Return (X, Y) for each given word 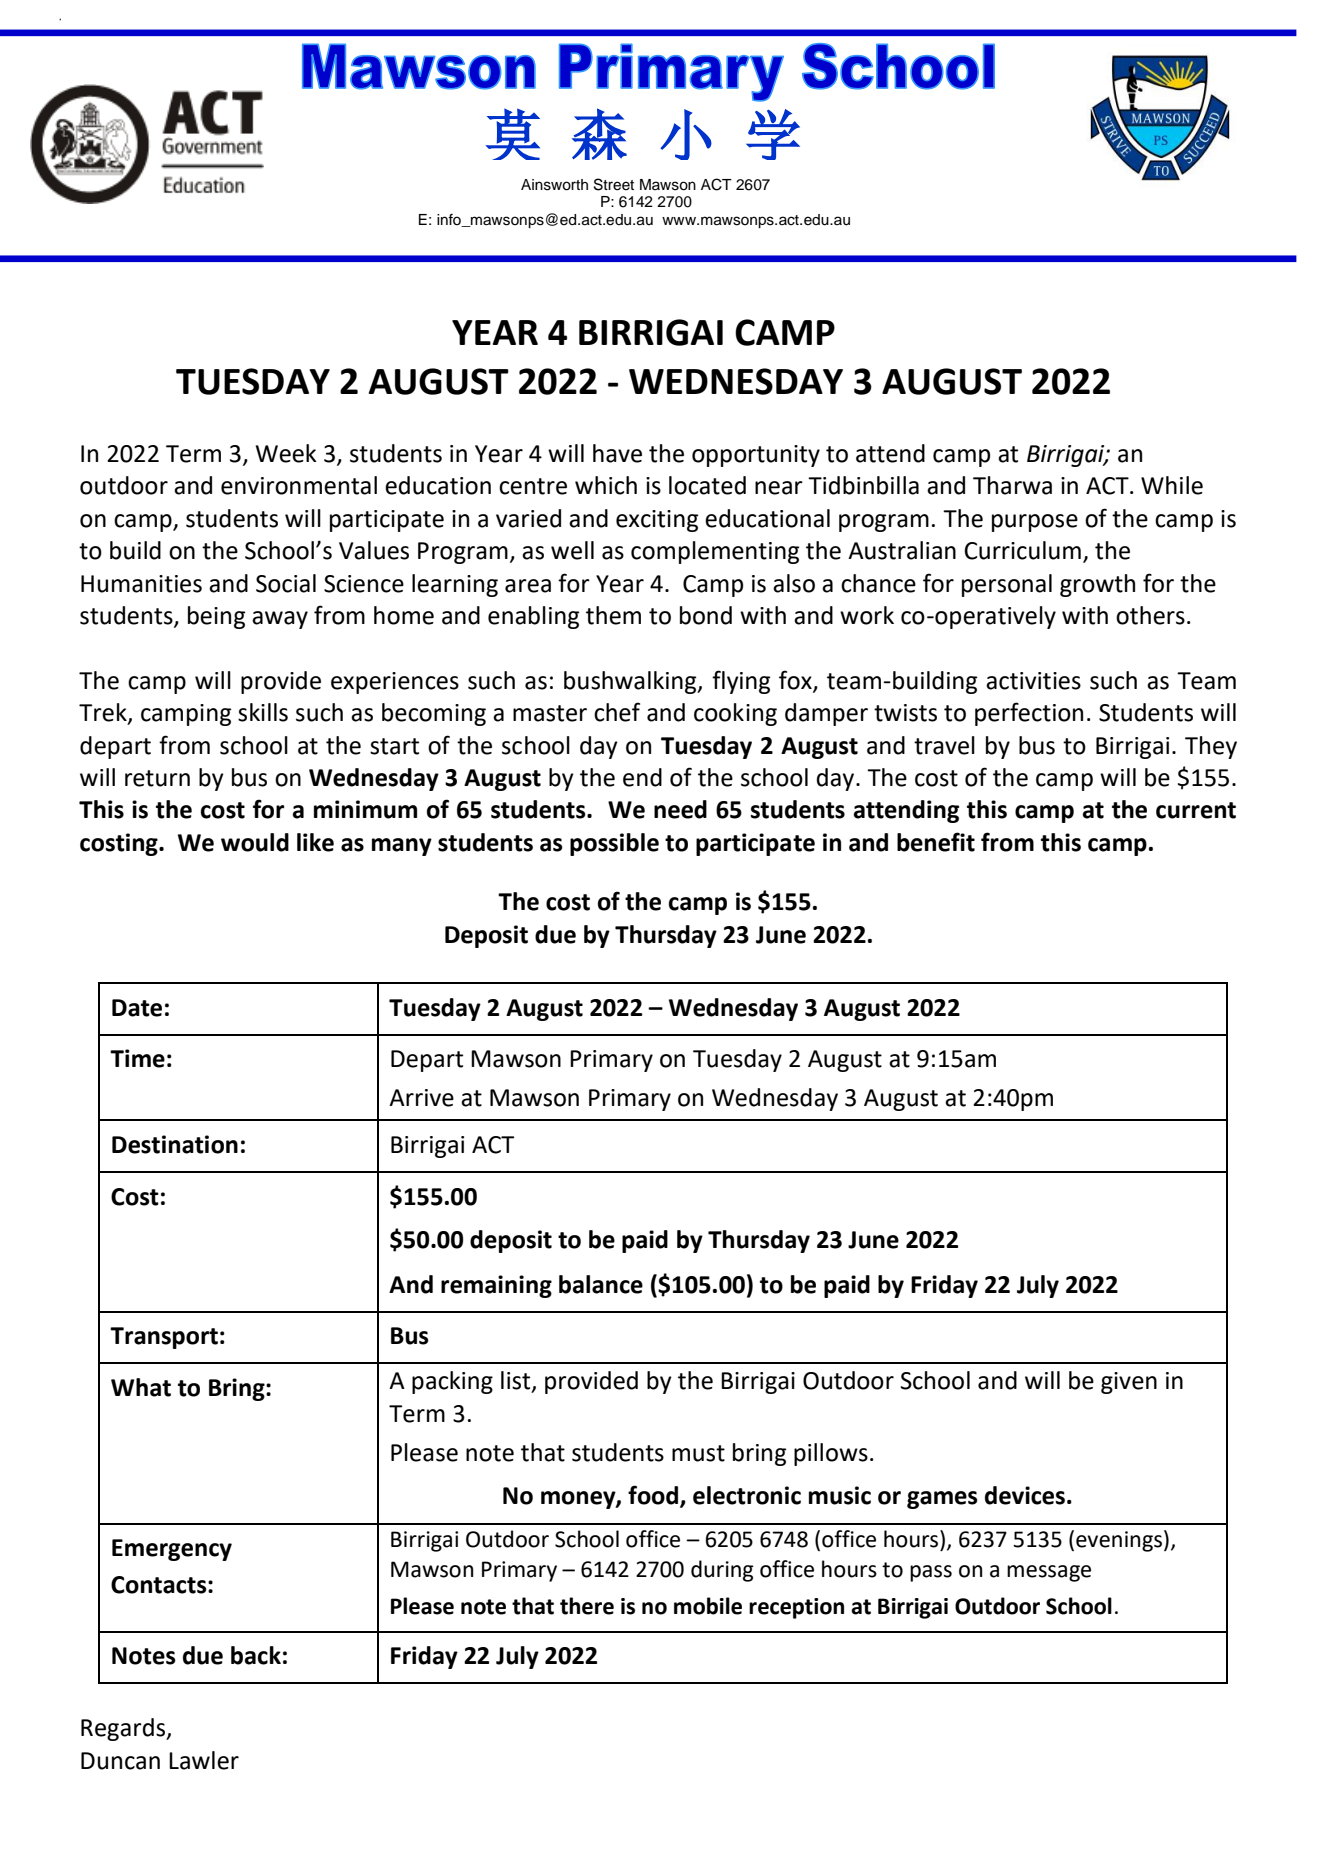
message (1049, 1573)
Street (614, 184)
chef (617, 712)
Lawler (204, 1760)
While (1172, 485)
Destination (175, 1144)
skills (263, 712)
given (1129, 1383)
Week (286, 453)
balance (601, 1284)
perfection (1029, 714)
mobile (708, 1606)
